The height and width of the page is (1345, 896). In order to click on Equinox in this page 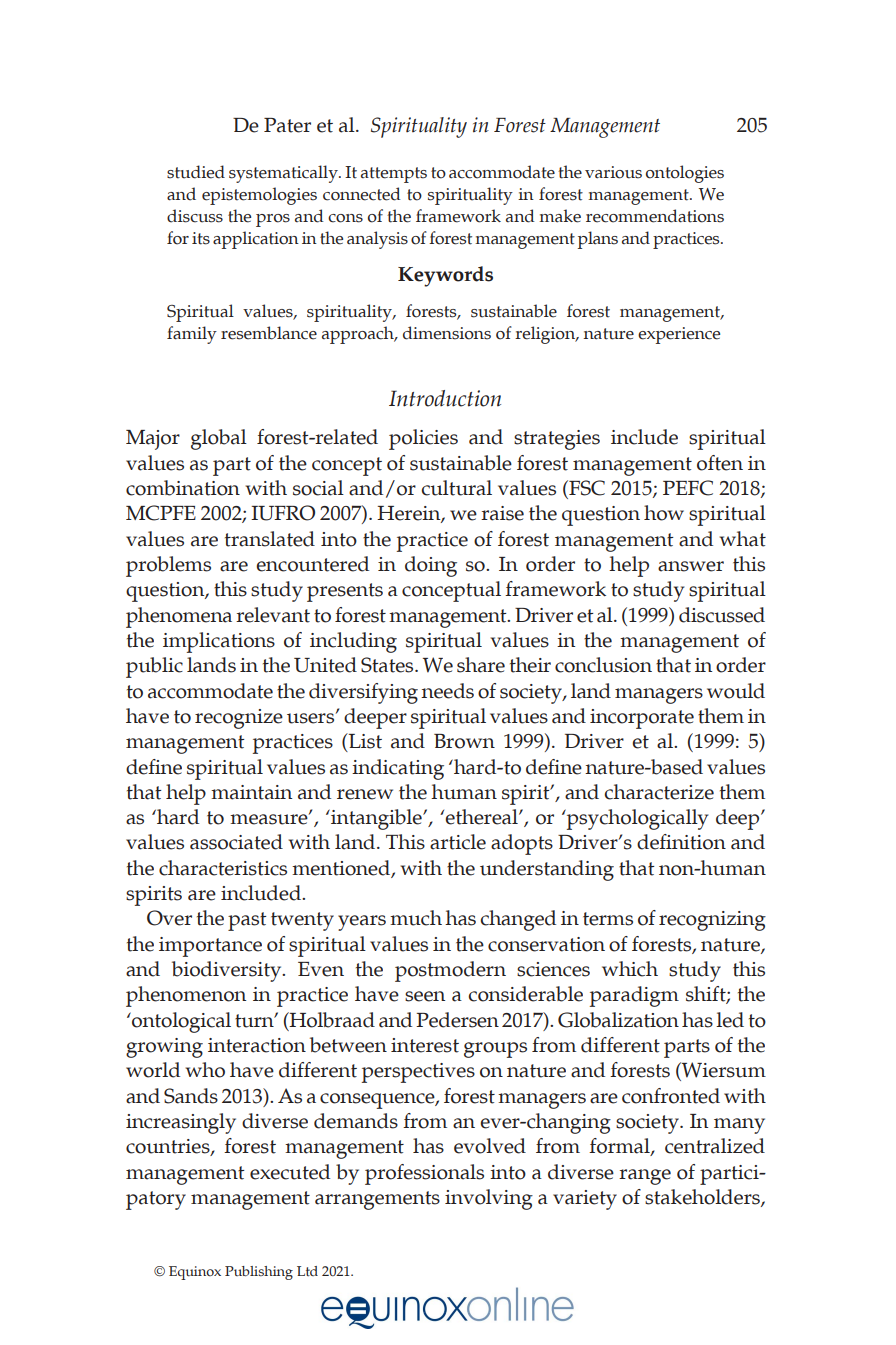, I will do `click(195, 1273)`.
